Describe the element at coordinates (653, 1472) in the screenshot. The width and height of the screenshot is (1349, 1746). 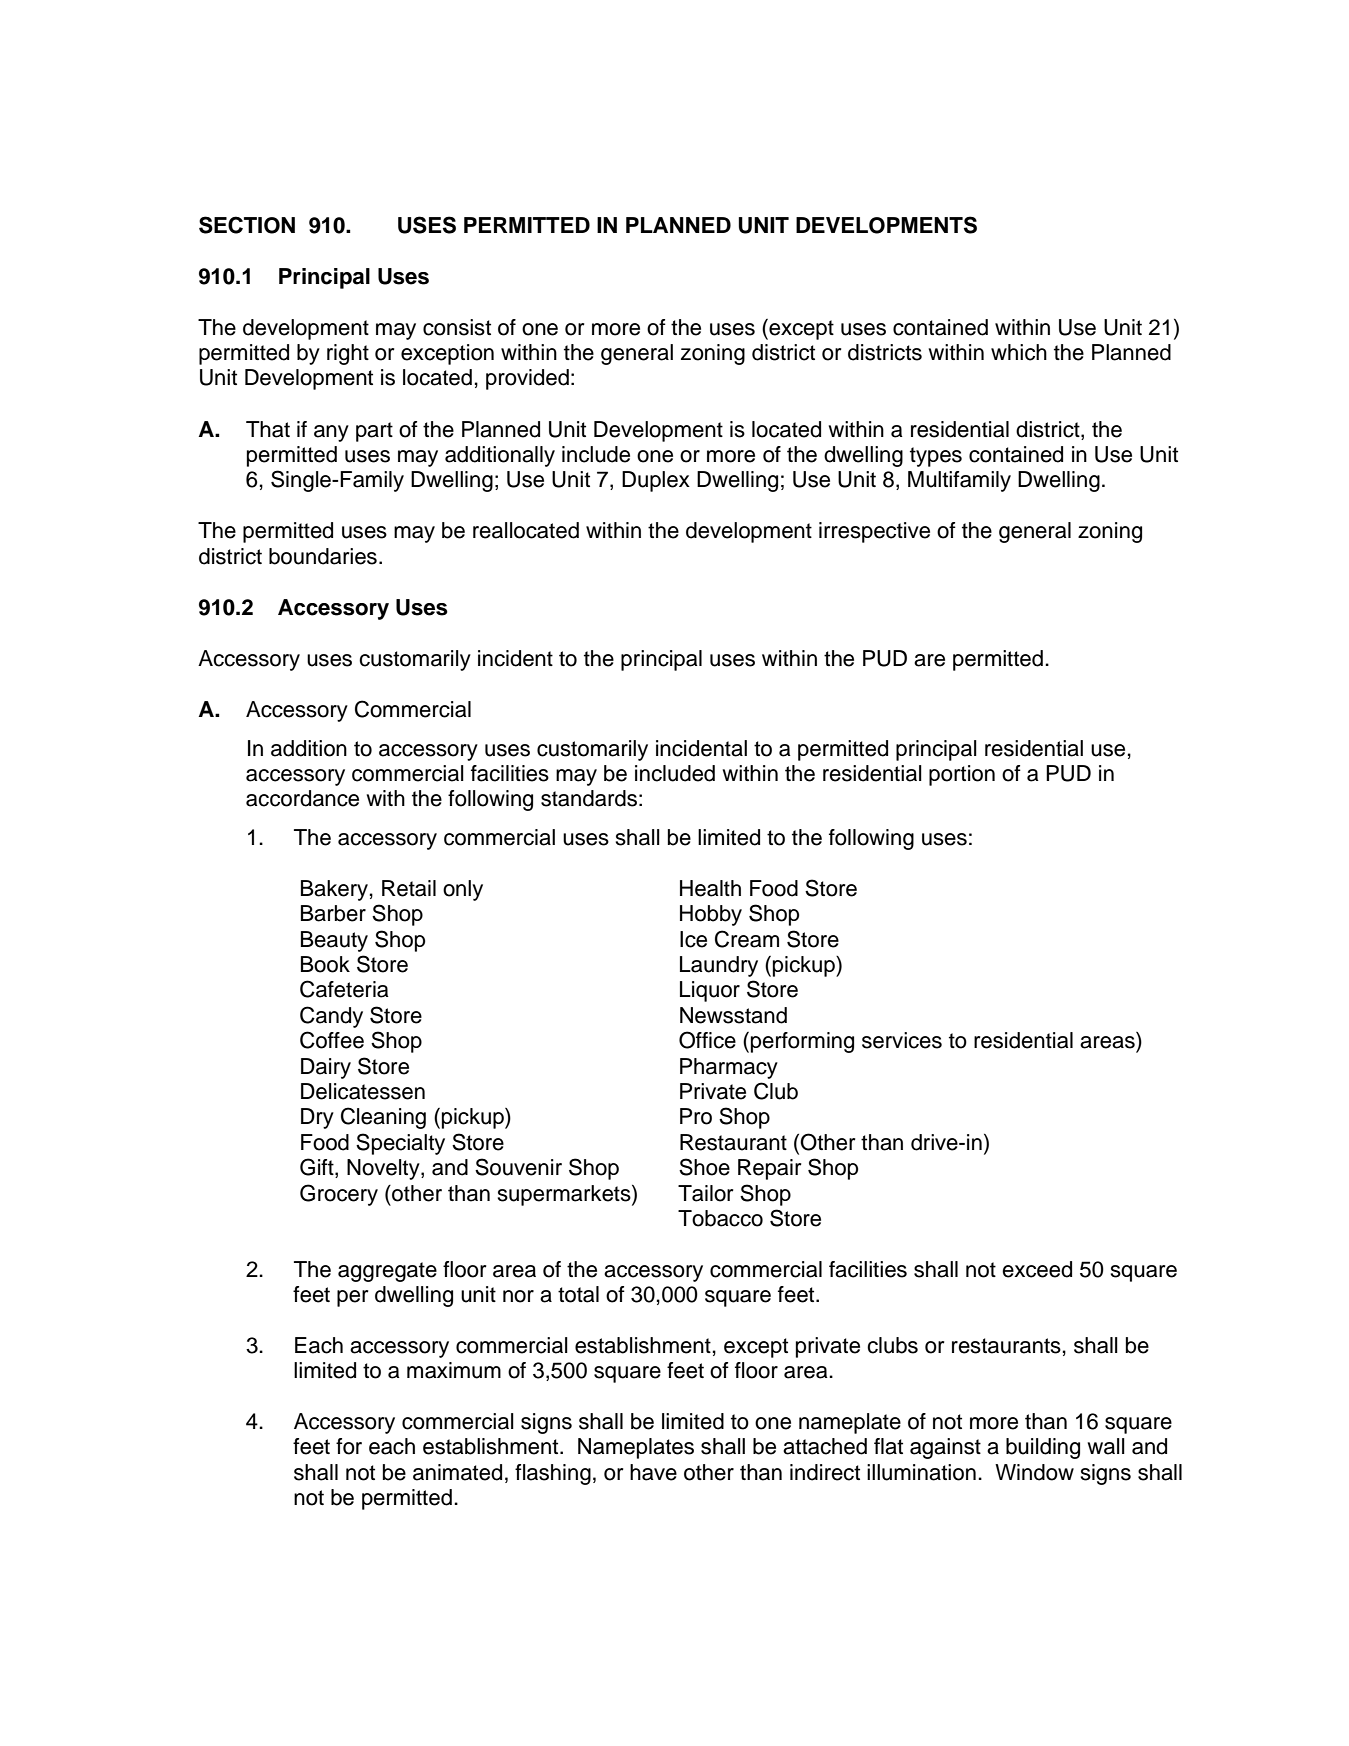
I see `have` at that location.
